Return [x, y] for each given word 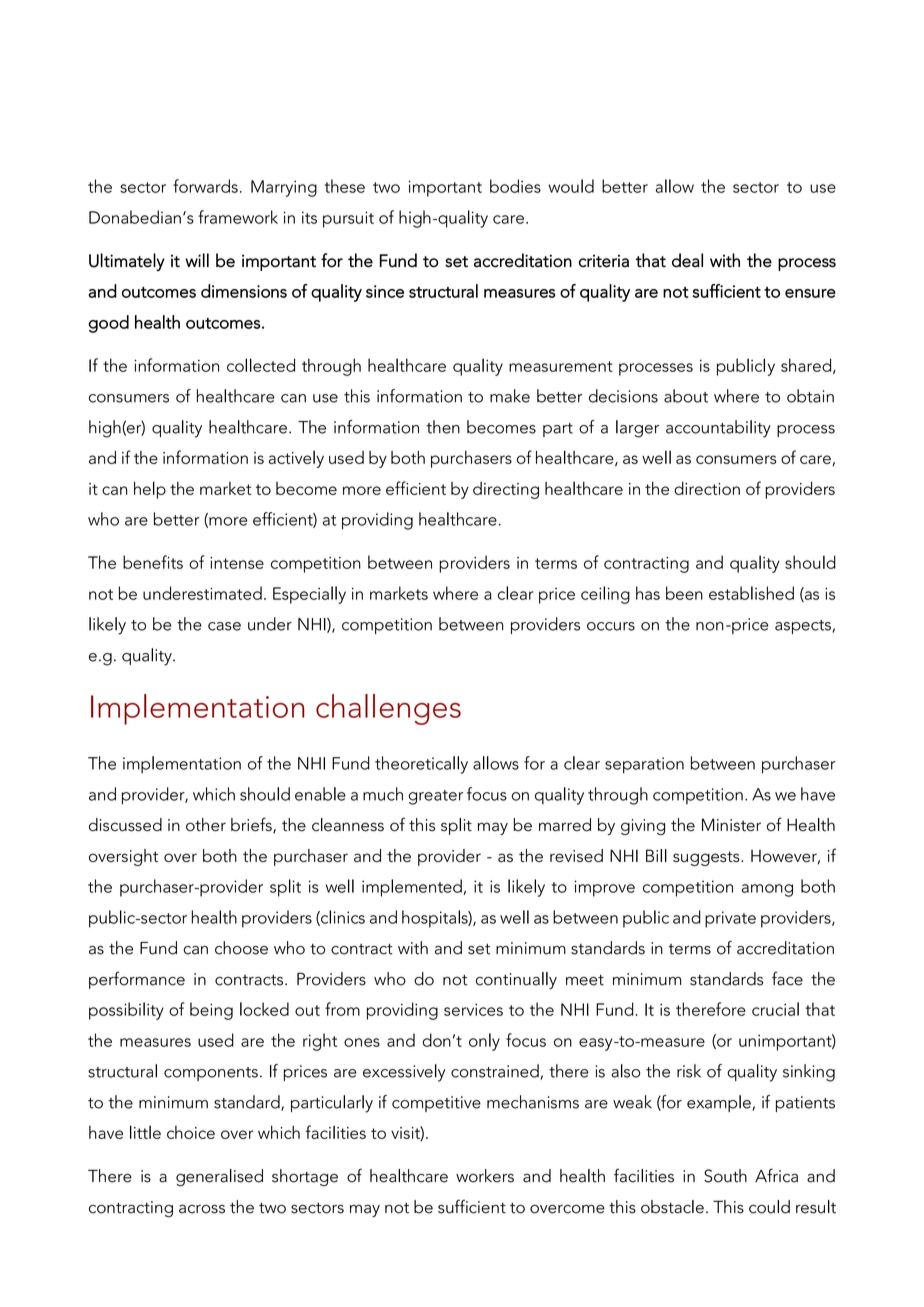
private [730, 919]
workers [485, 1176]
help [150, 490]
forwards [205, 186]
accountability [718, 429]
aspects [804, 627]
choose [241, 948]
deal [687, 260]
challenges [388, 709]
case [224, 626]
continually [516, 981]
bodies [515, 186]
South [725, 1176]
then [443, 427]
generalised [219, 1178]
